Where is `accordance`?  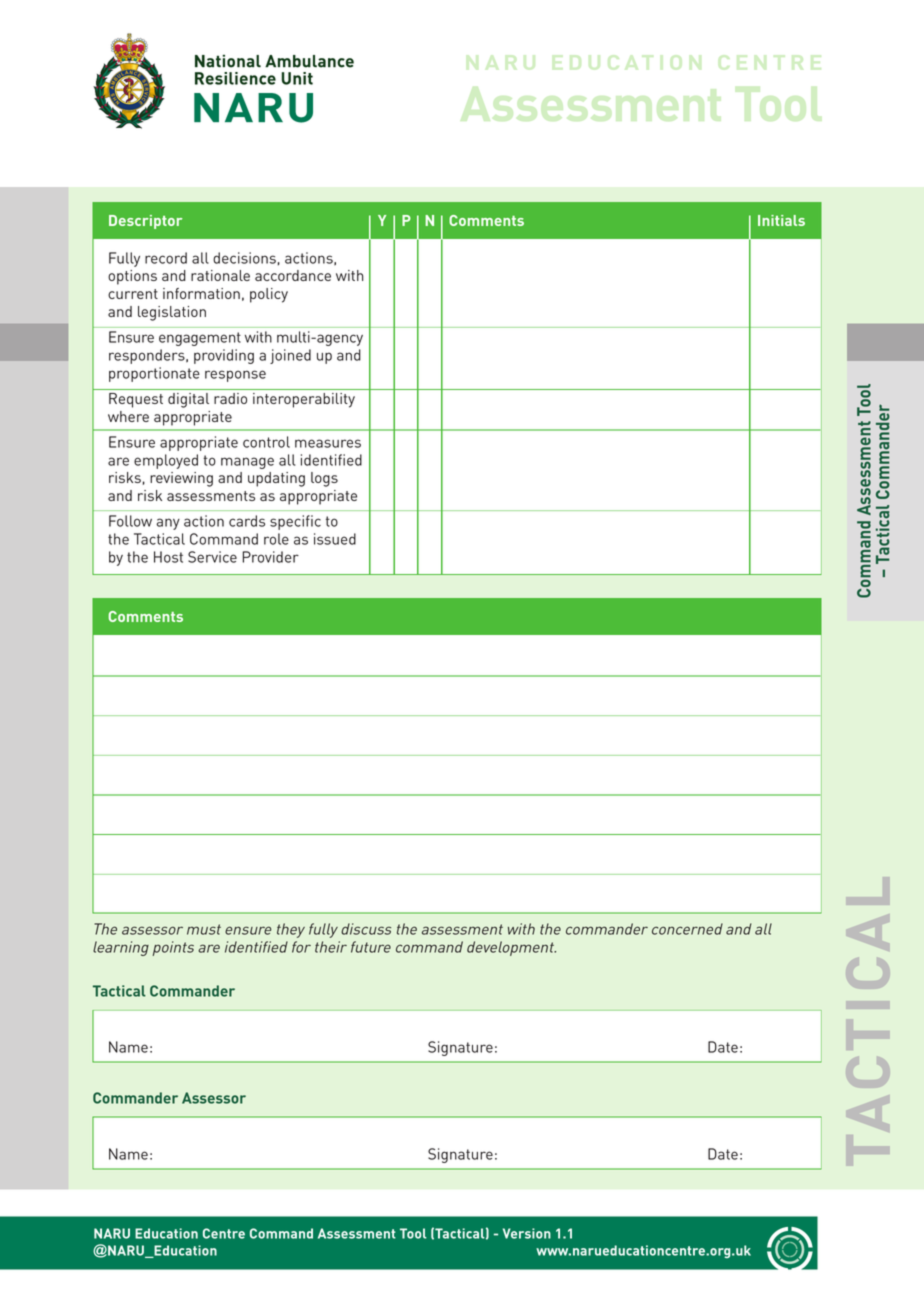
accordance is located at coordinates (293, 275).
